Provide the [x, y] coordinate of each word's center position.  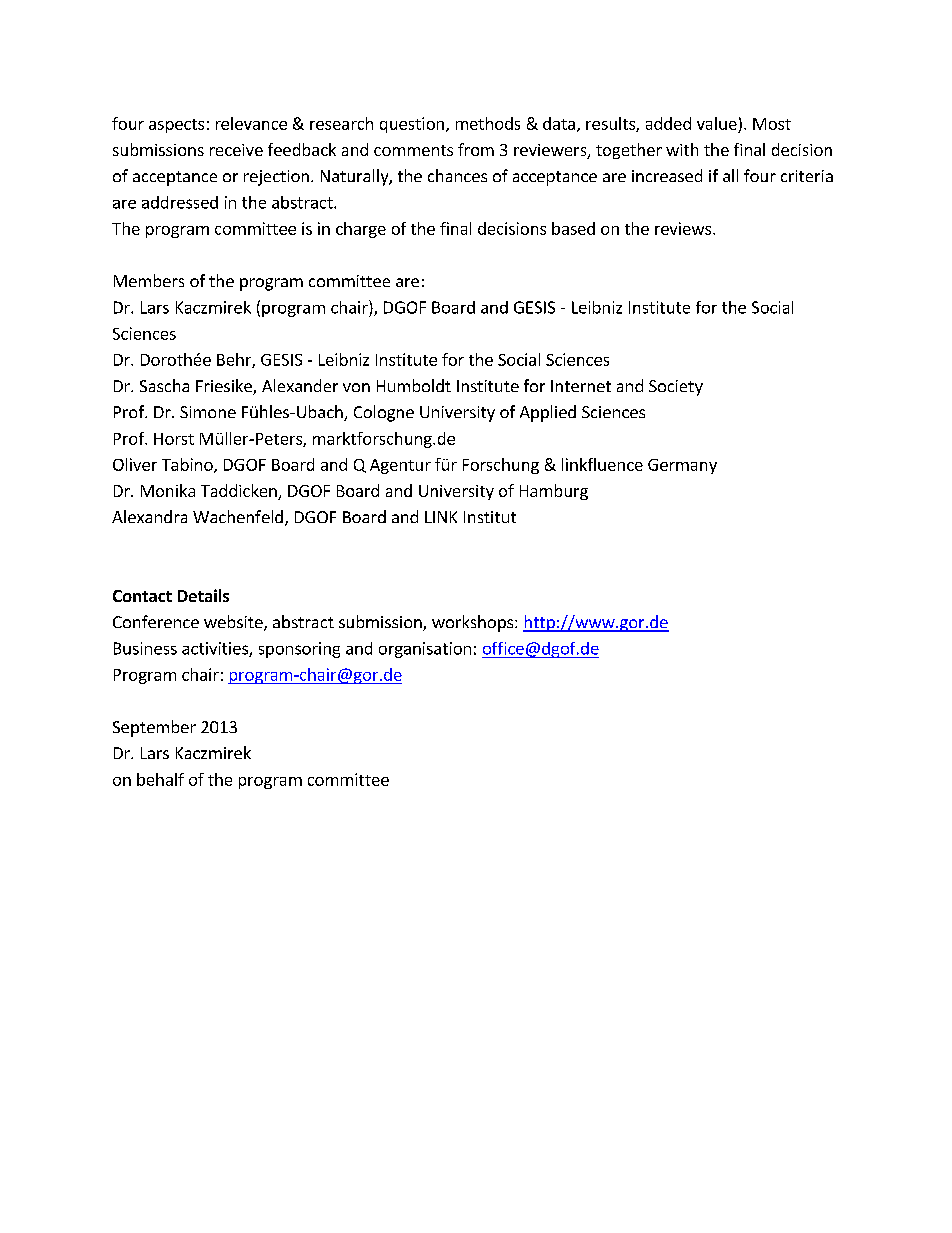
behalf [160, 779]
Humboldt [414, 385]
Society [676, 388]
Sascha [164, 385]
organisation [425, 650]
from [476, 149]
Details [203, 595]
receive [236, 150]
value [717, 123]
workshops [474, 623]
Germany [682, 466]
